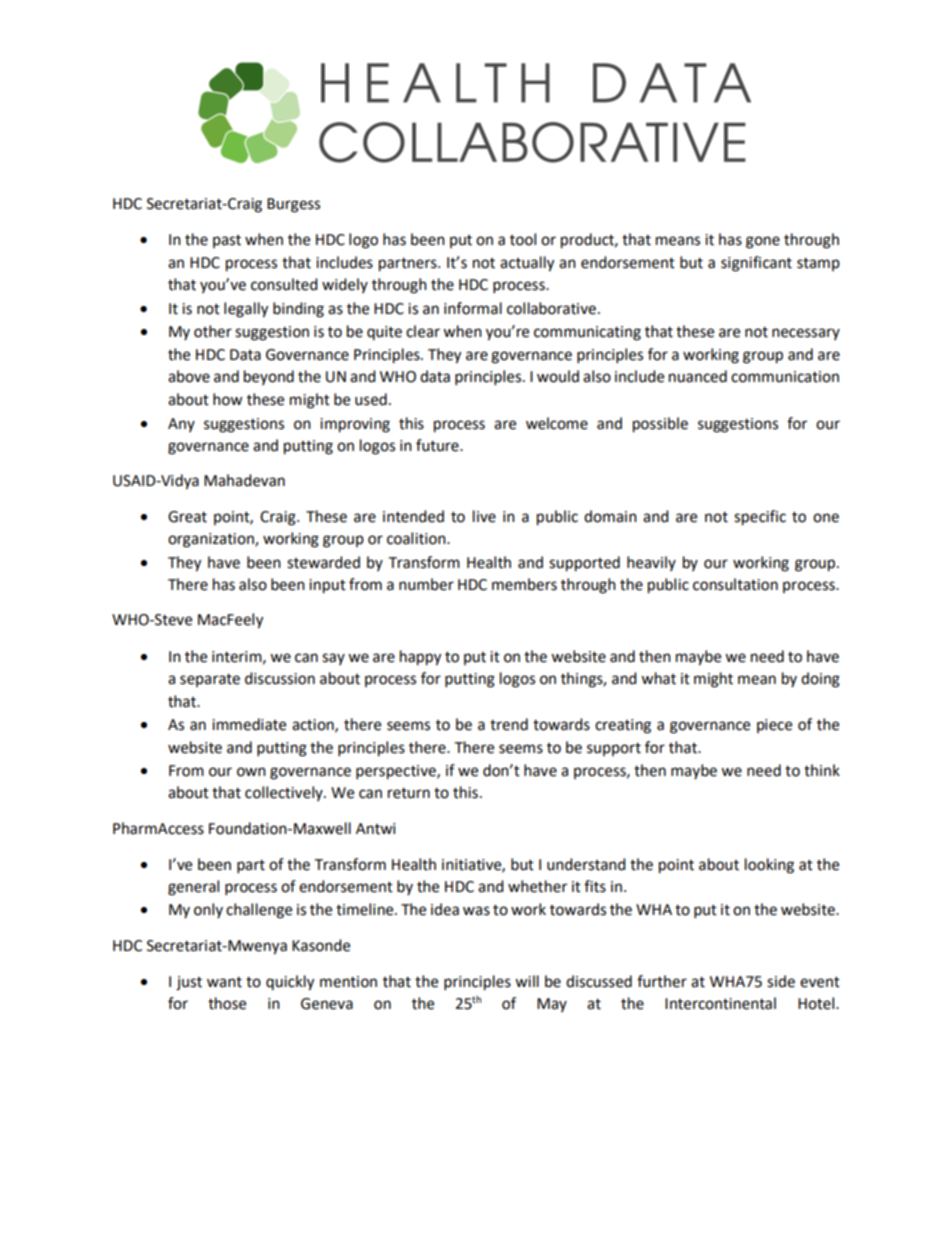  I want to click on live, so click(484, 516).
